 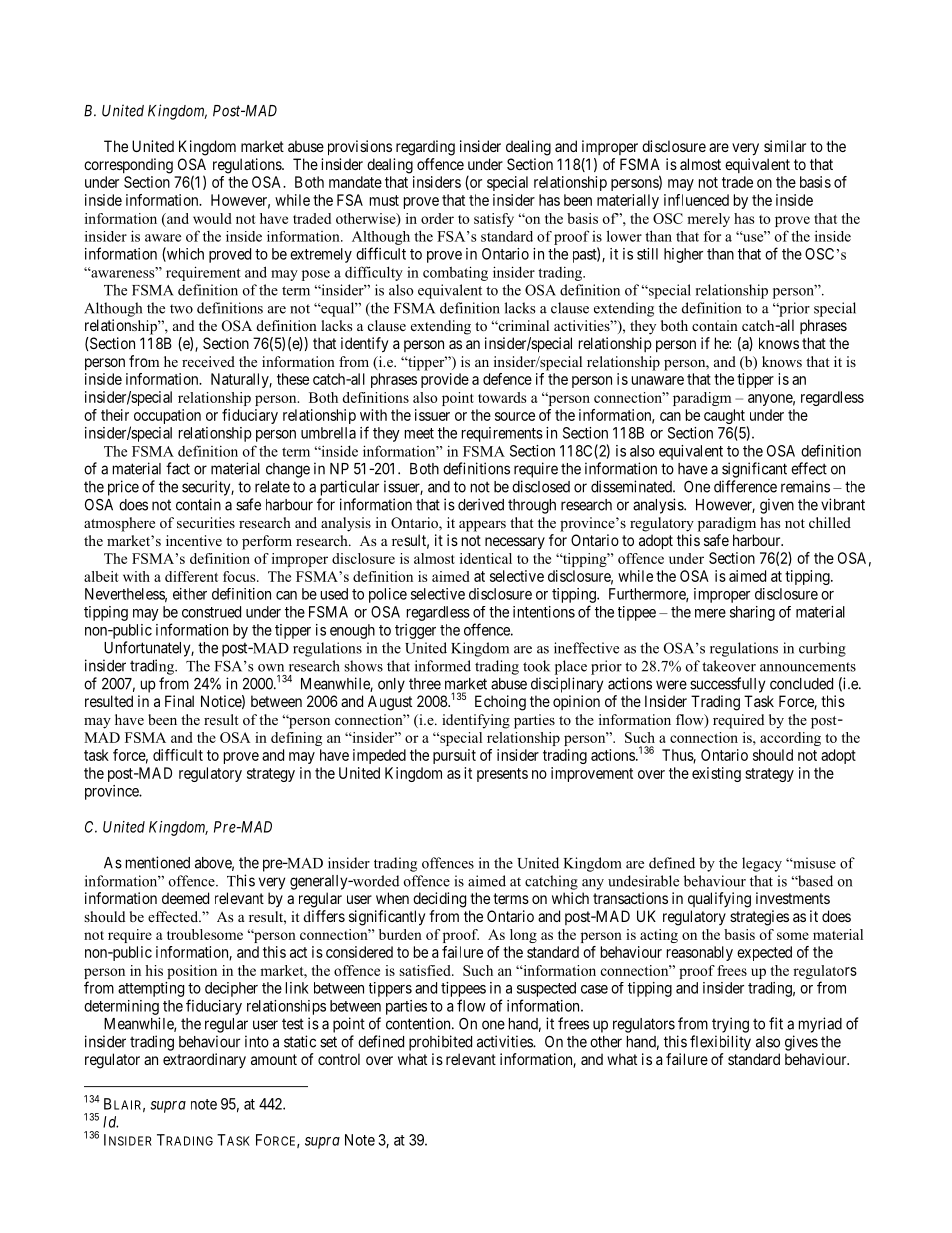 I want to click on appears, so click(x=482, y=526).
